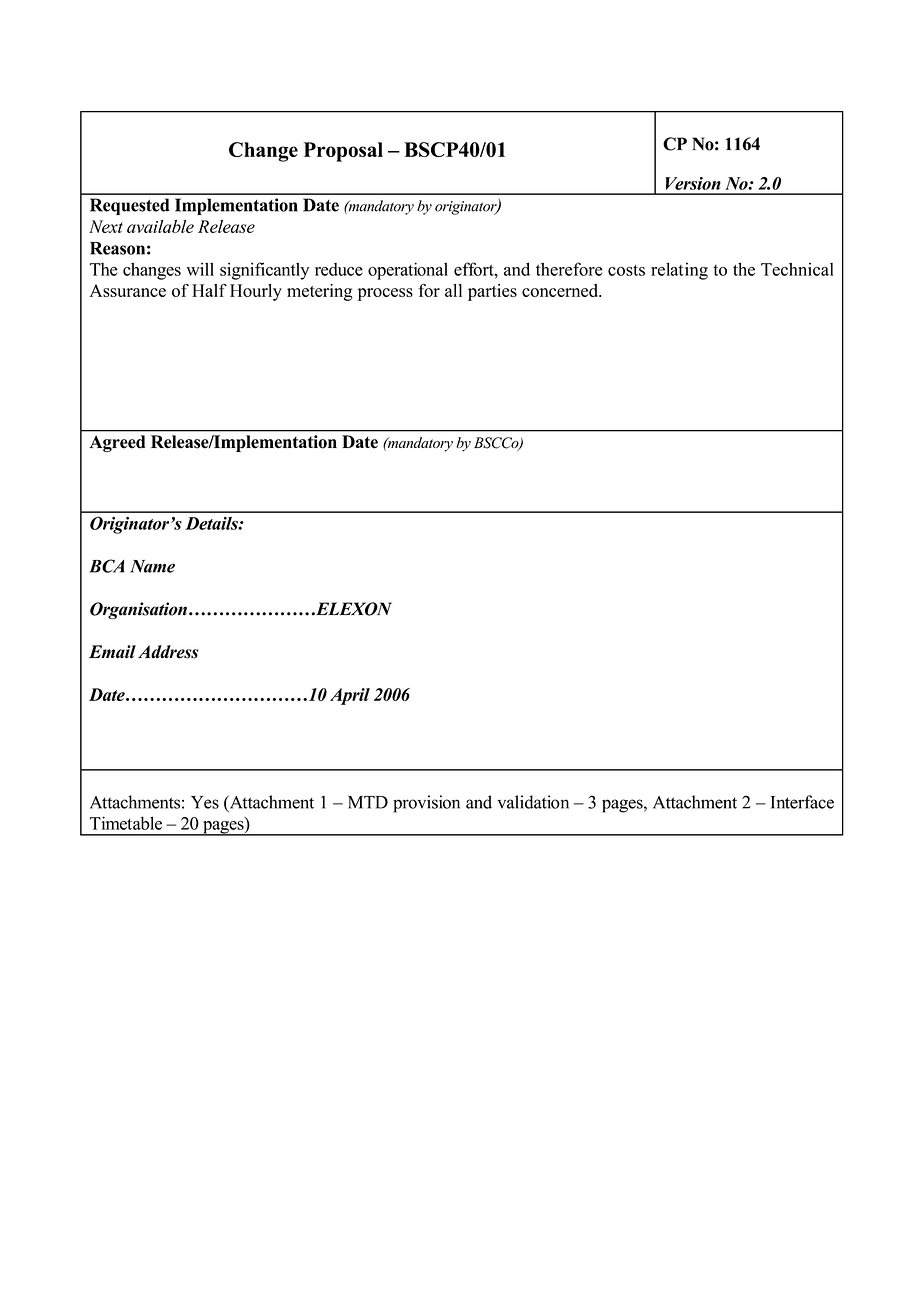 Image resolution: width=924 pixels, height=1305 pixels. Describe the element at coordinates (130, 206) in the image. I see `Requested` at that location.
